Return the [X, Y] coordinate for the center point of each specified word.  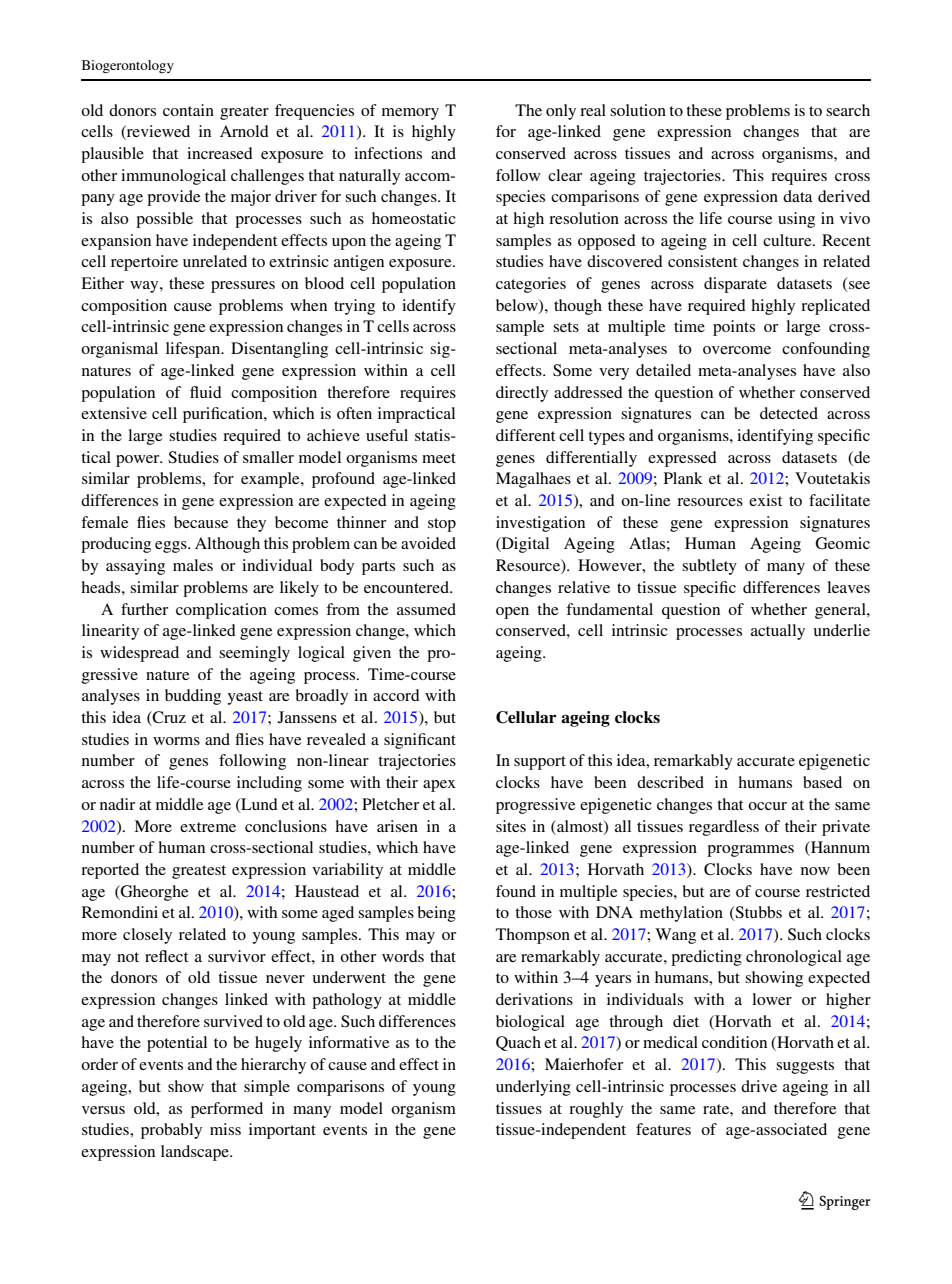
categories [531, 285]
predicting [706, 958]
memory [410, 114]
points [734, 328]
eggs [172, 547]
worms [176, 741]
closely [147, 936]
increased [220, 153]
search [848, 110]
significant [420, 741]
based [822, 782]
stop [442, 525]
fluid [206, 392]
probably [171, 1131]
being [437, 914]
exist [765, 500]
